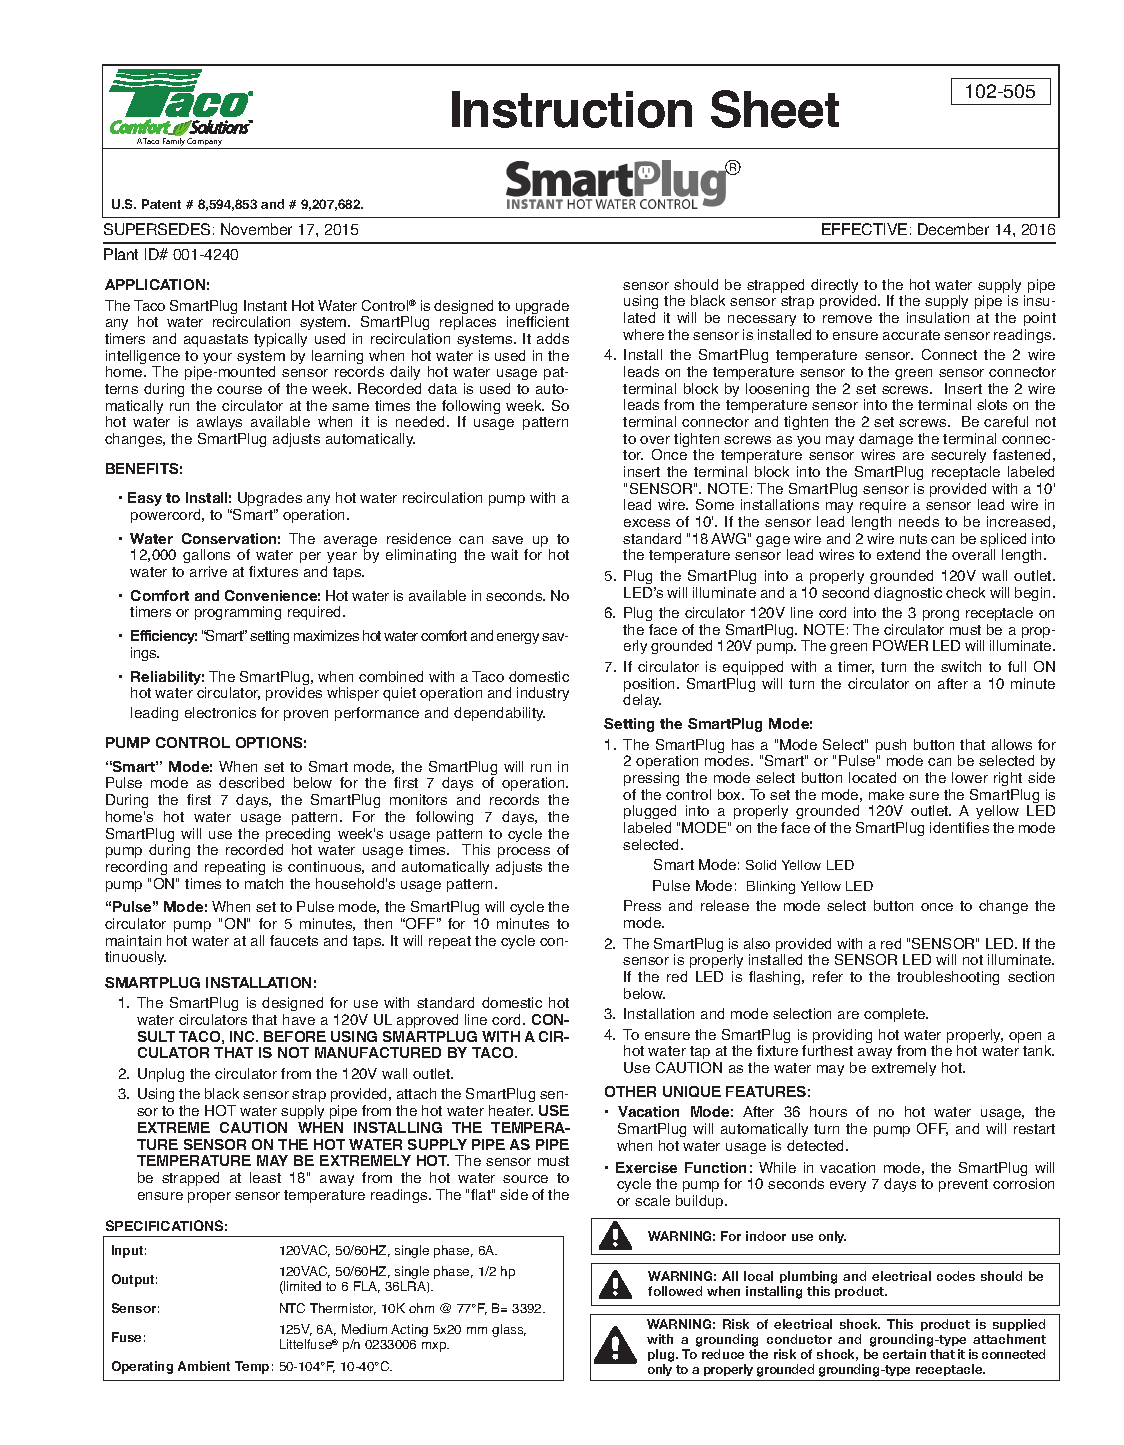  What do you see at coordinates (220, 712) in the screenshot?
I see `electronics` at bounding box center [220, 712].
